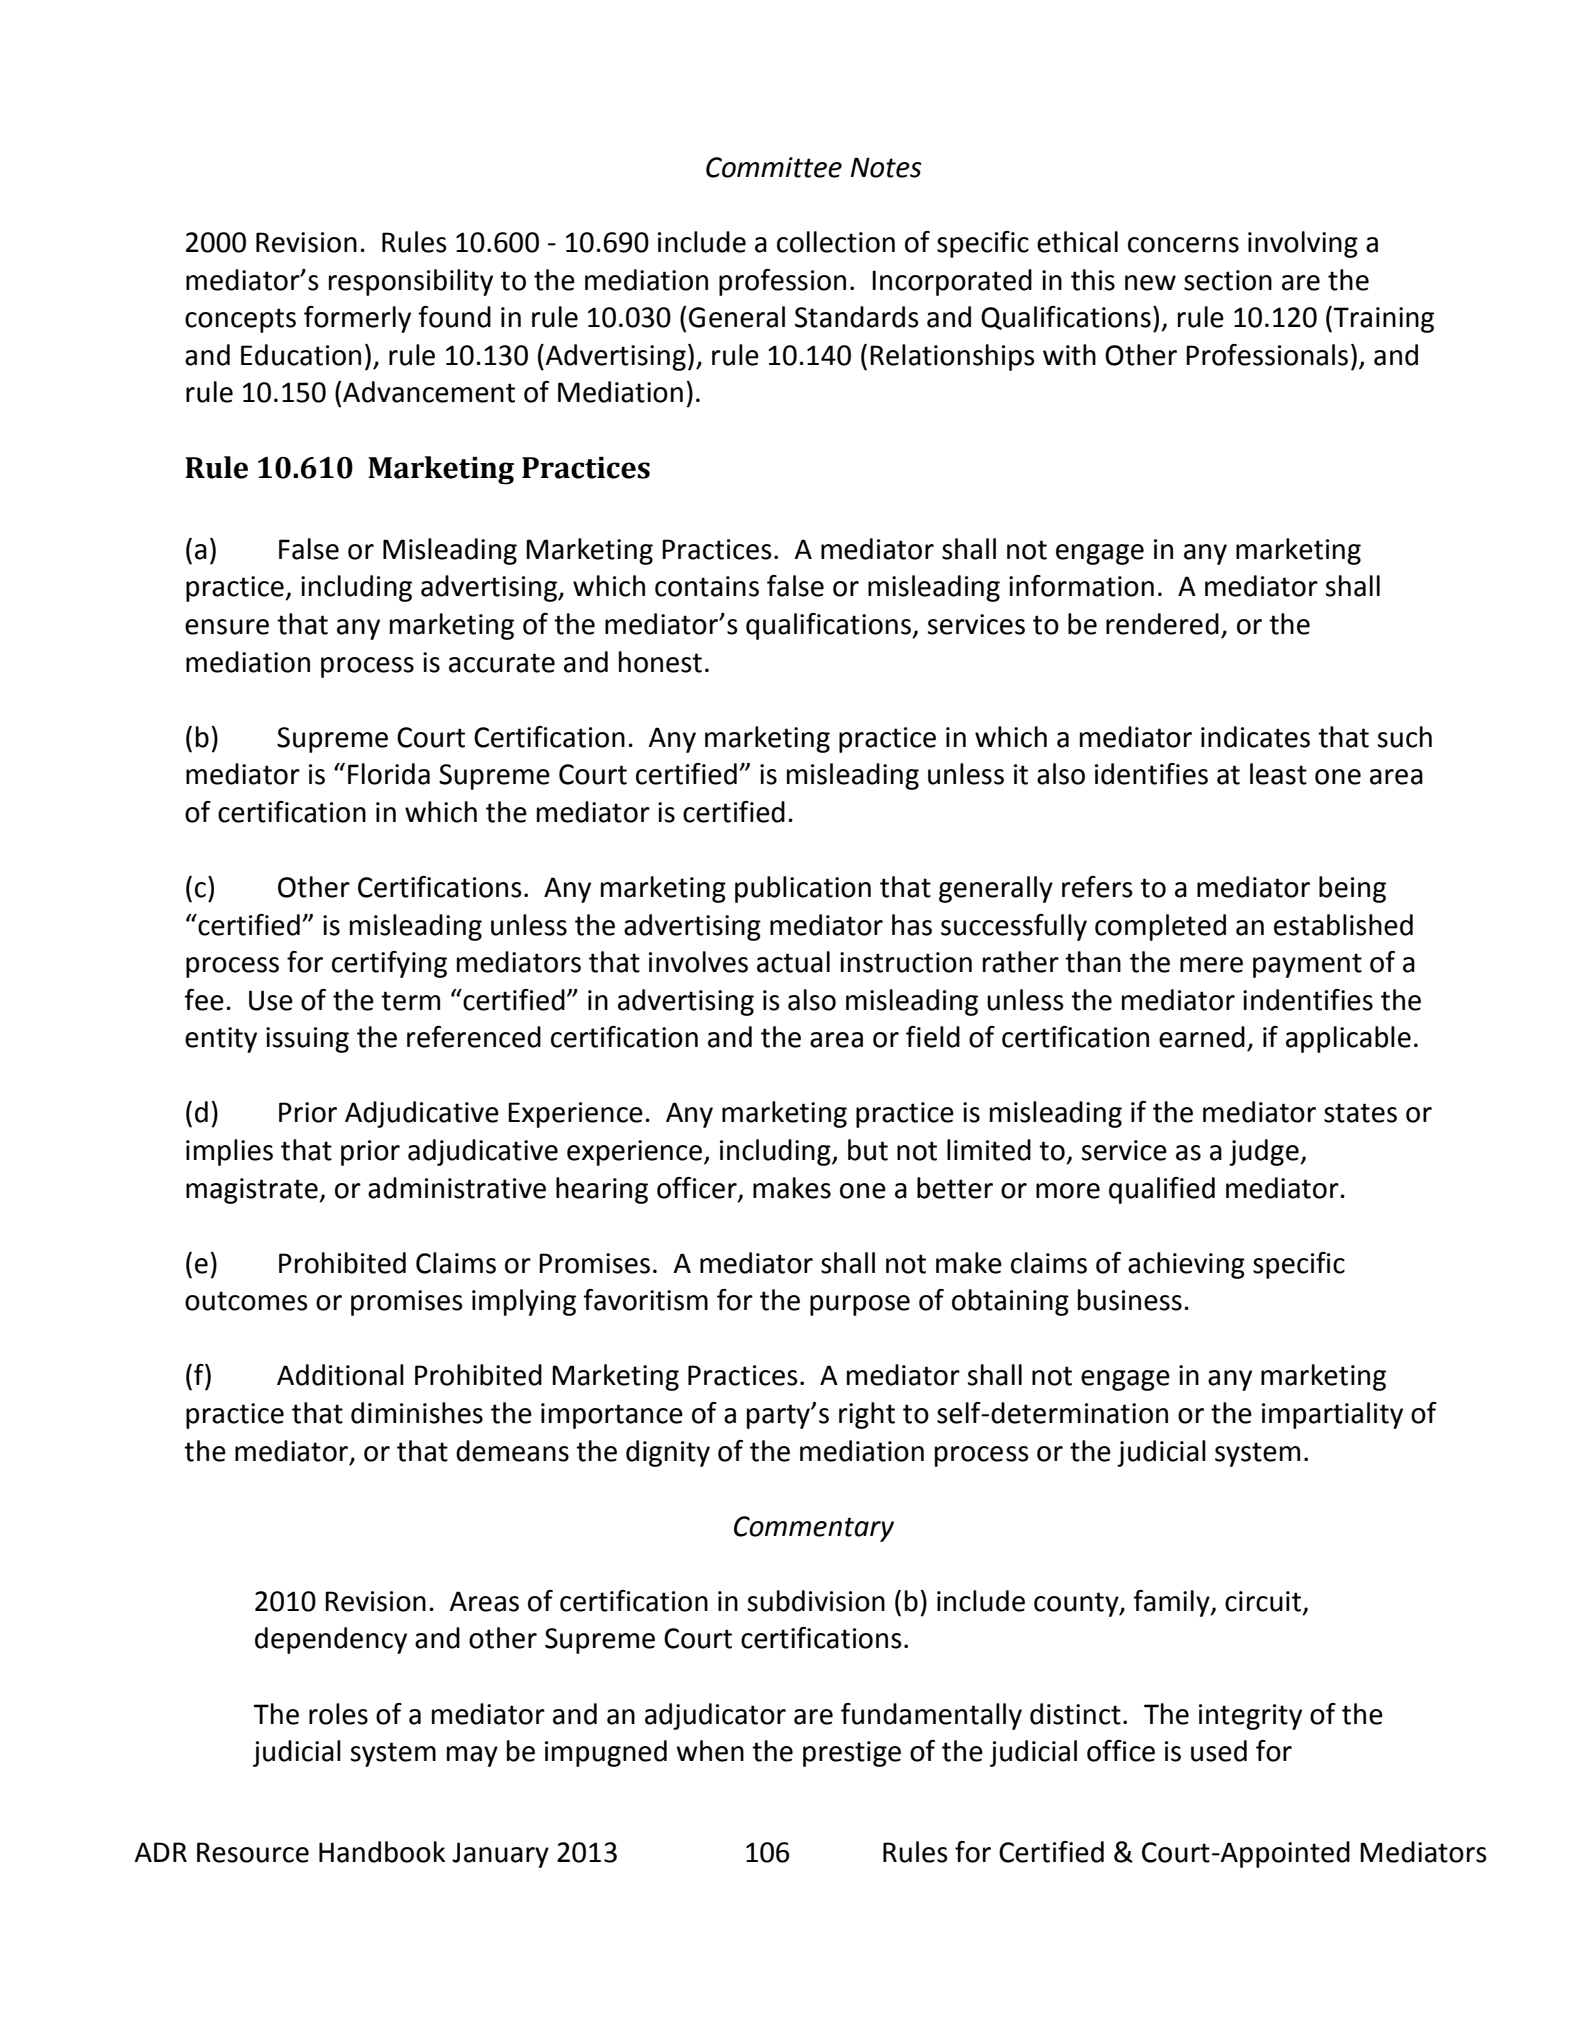 The height and width of the screenshot is (2031, 1569). What do you see at coordinates (411, 282) in the screenshot?
I see `responsibility` at bounding box center [411, 282].
